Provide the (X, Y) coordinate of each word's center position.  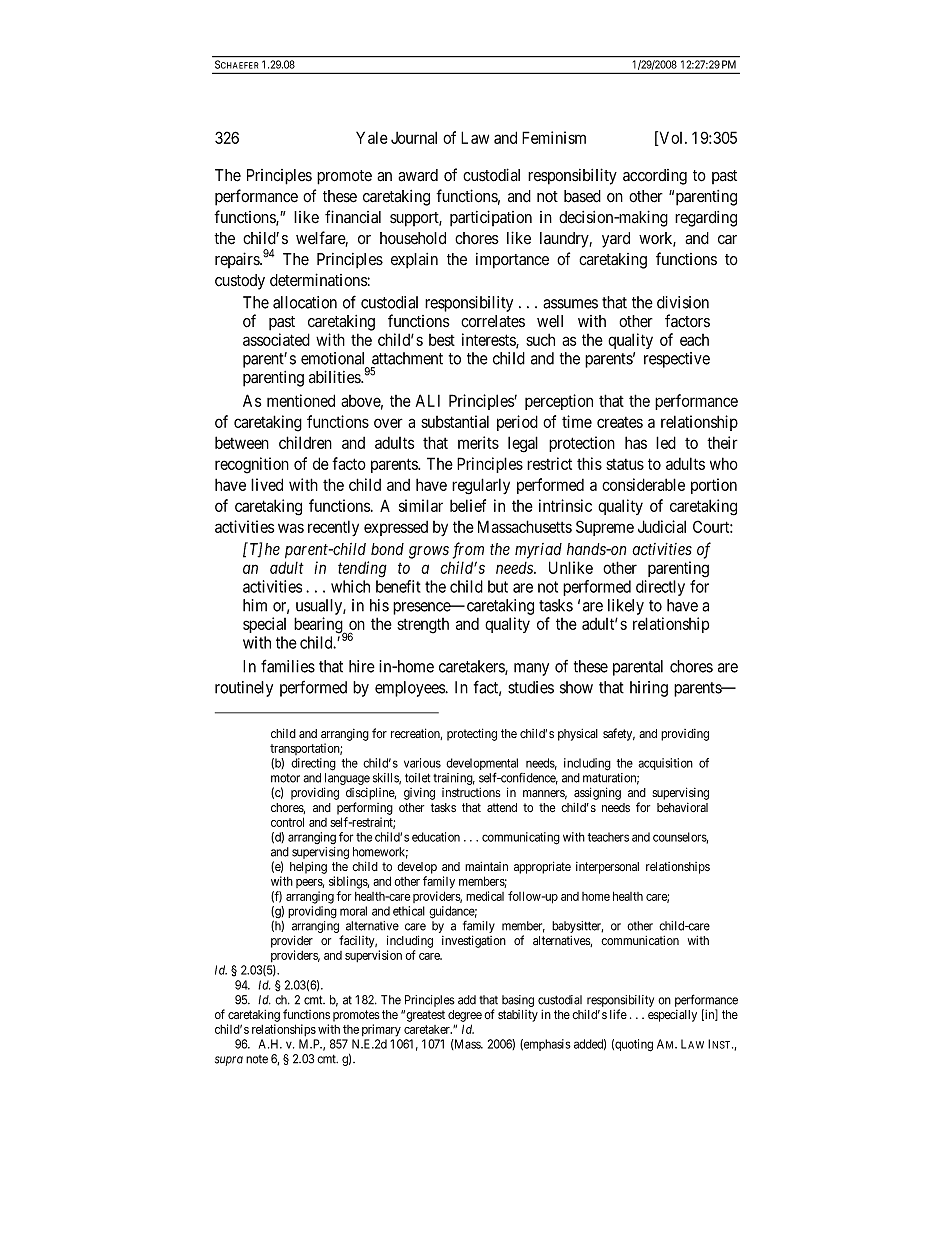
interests (489, 340)
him (255, 605)
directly (660, 588)
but (498, 586)
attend (502, 807)
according (655, 177)
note (257, 1059)
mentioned (301, 400)
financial (353, 217)
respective (677, 360)
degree (465, 1016)
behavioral (682, 807)
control (287, 822)
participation (491, 218)
